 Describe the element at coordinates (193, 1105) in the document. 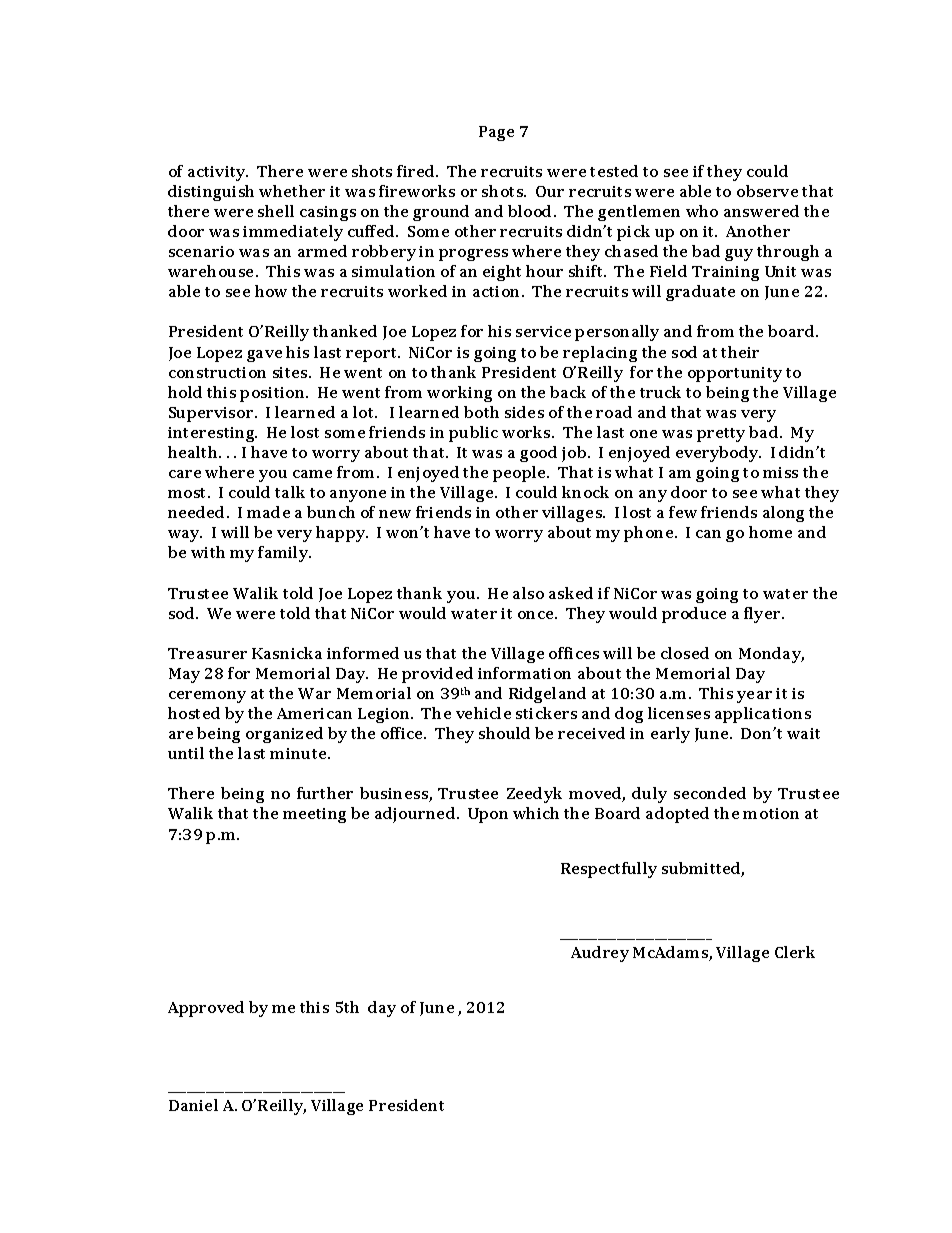

I see `Daniel` at that location.
